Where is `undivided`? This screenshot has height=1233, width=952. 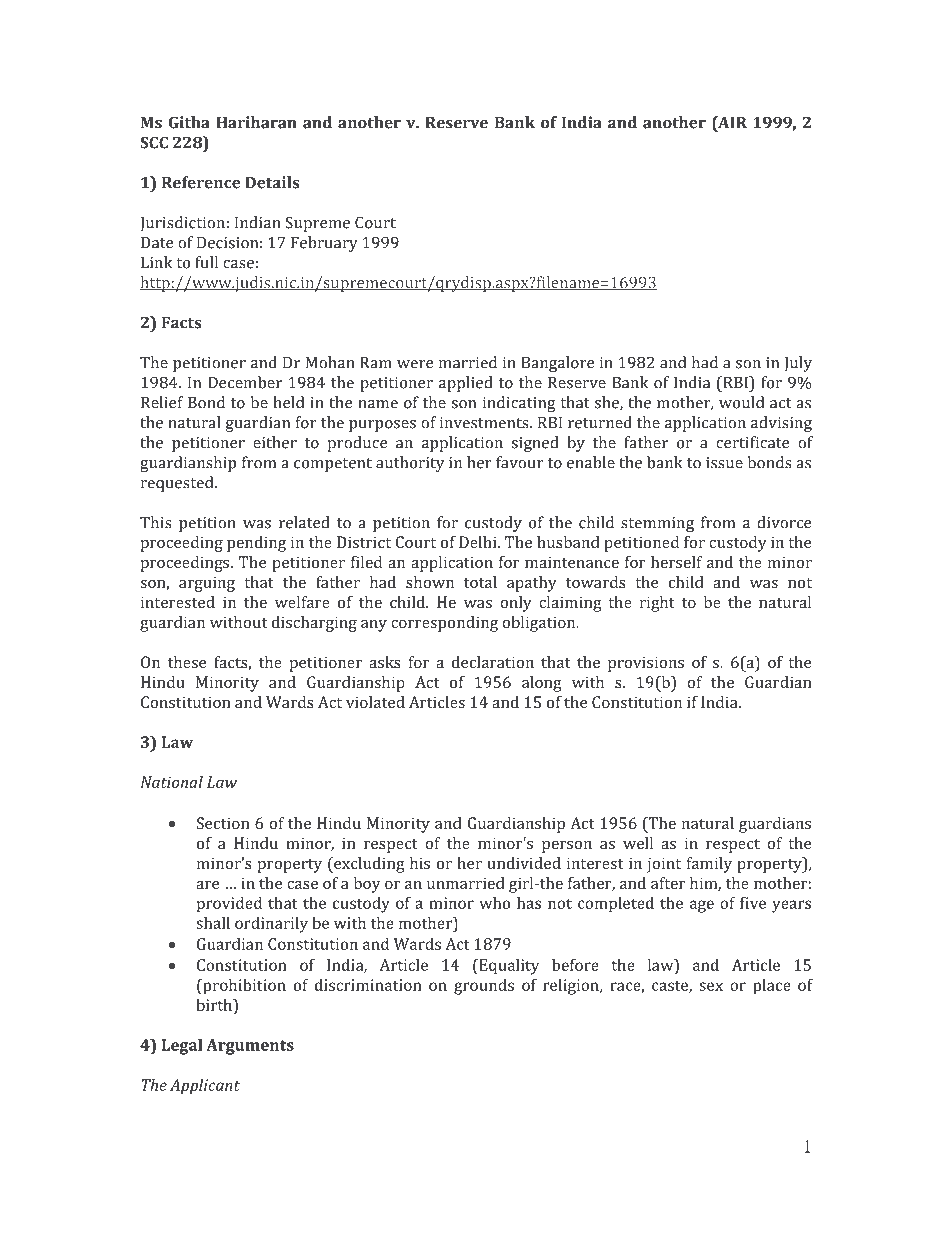 undivided is located at coordinates (524, 863).
